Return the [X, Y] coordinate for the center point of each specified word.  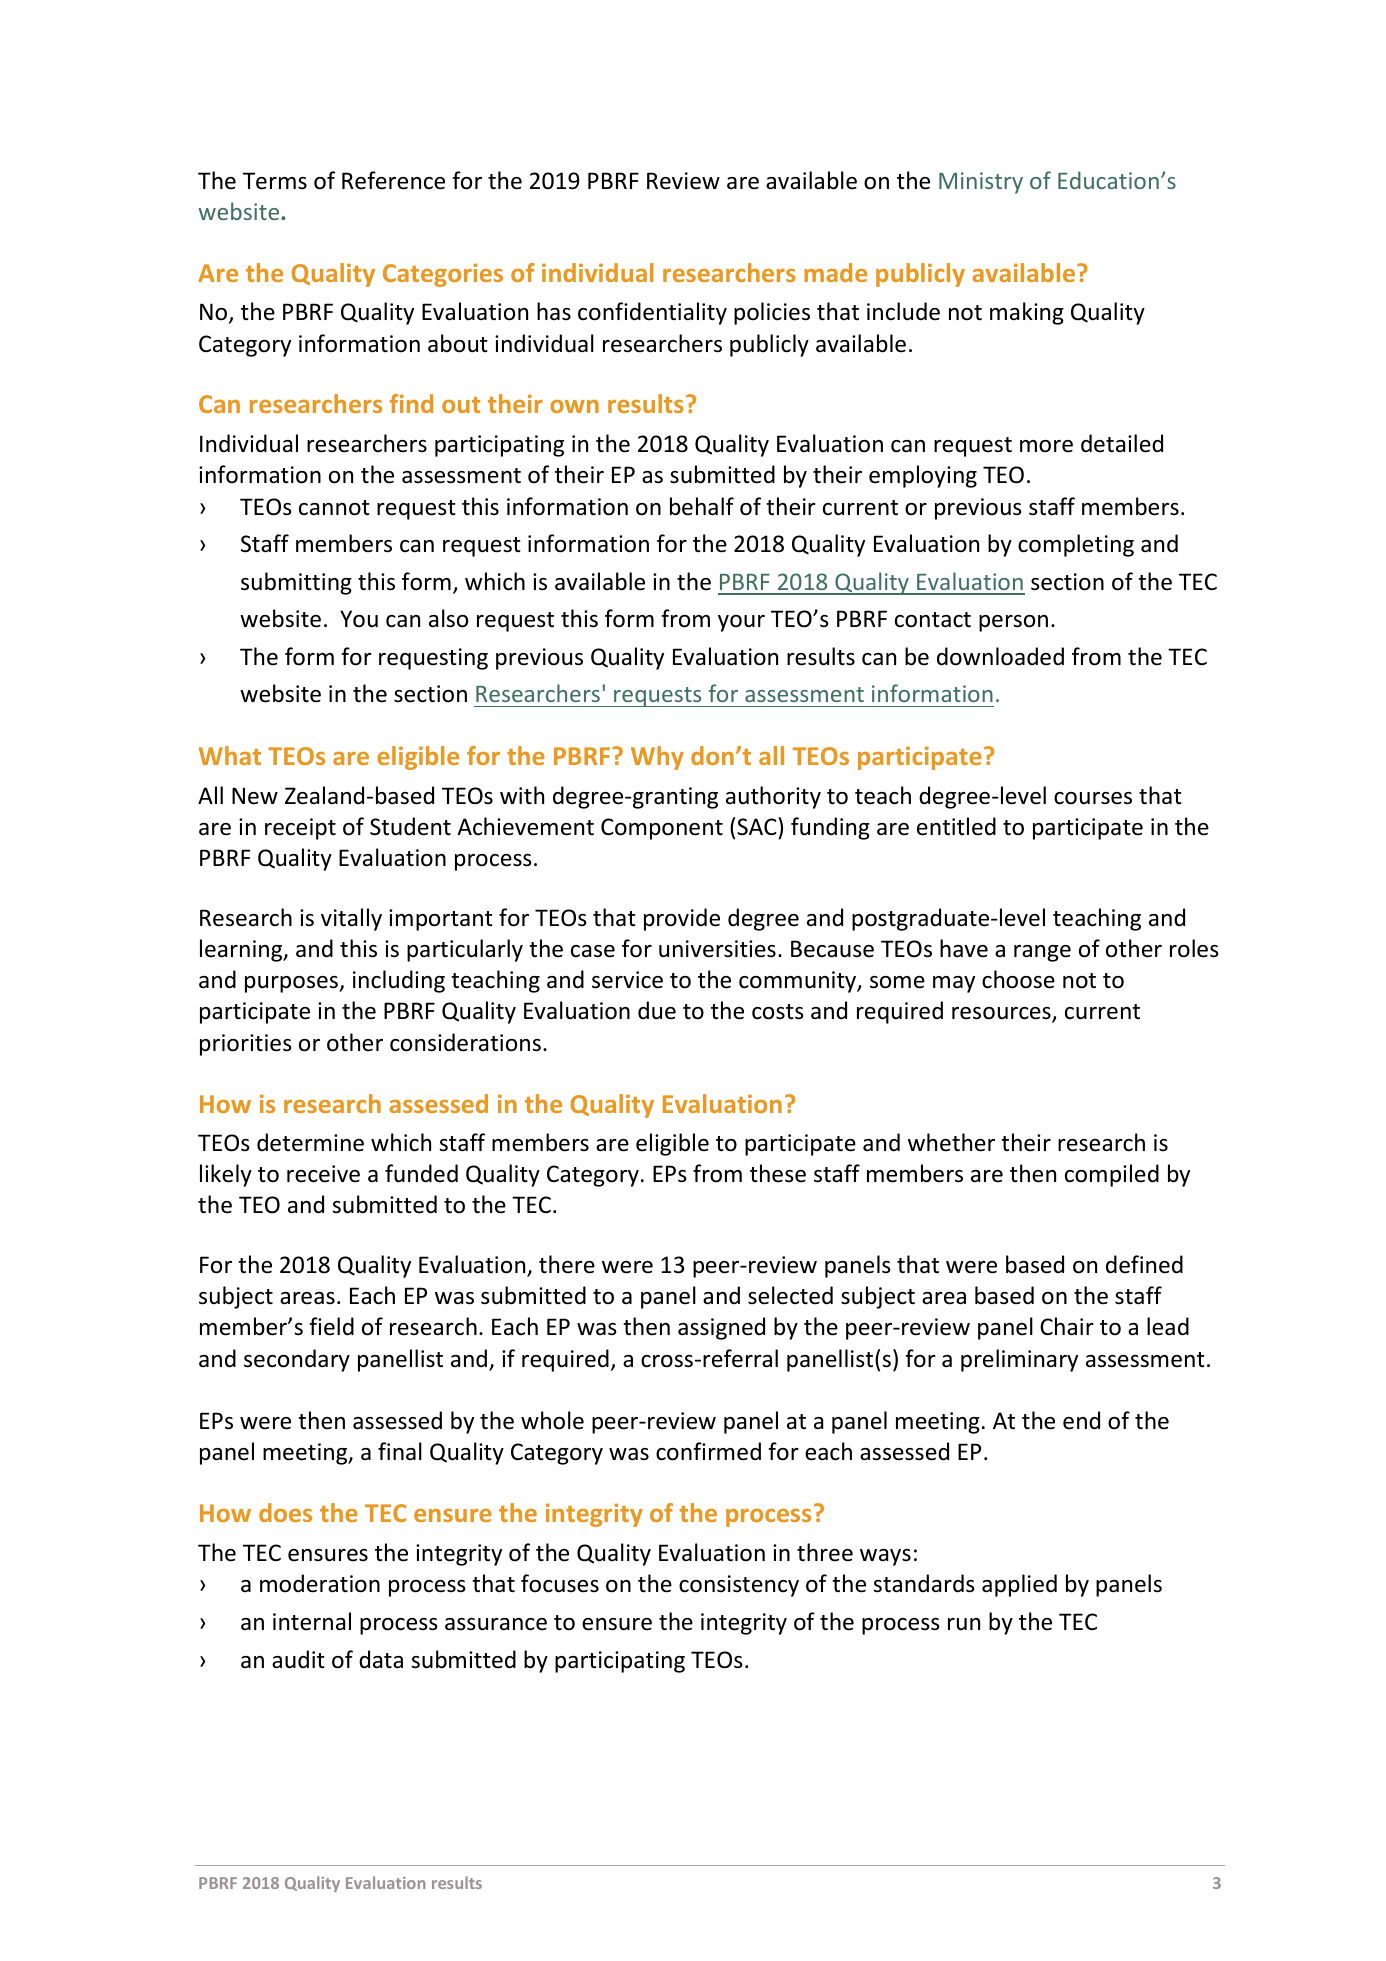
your [741, 623]
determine [310, 1142]
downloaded [1000, 656]
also [448, 618]
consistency [739, 1586]
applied [1019, 1585]
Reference [393, 180]
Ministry [981, 183]
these [778, 1173]
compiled [1112, 1175]
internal [312, 1621]
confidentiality [652, 313]
